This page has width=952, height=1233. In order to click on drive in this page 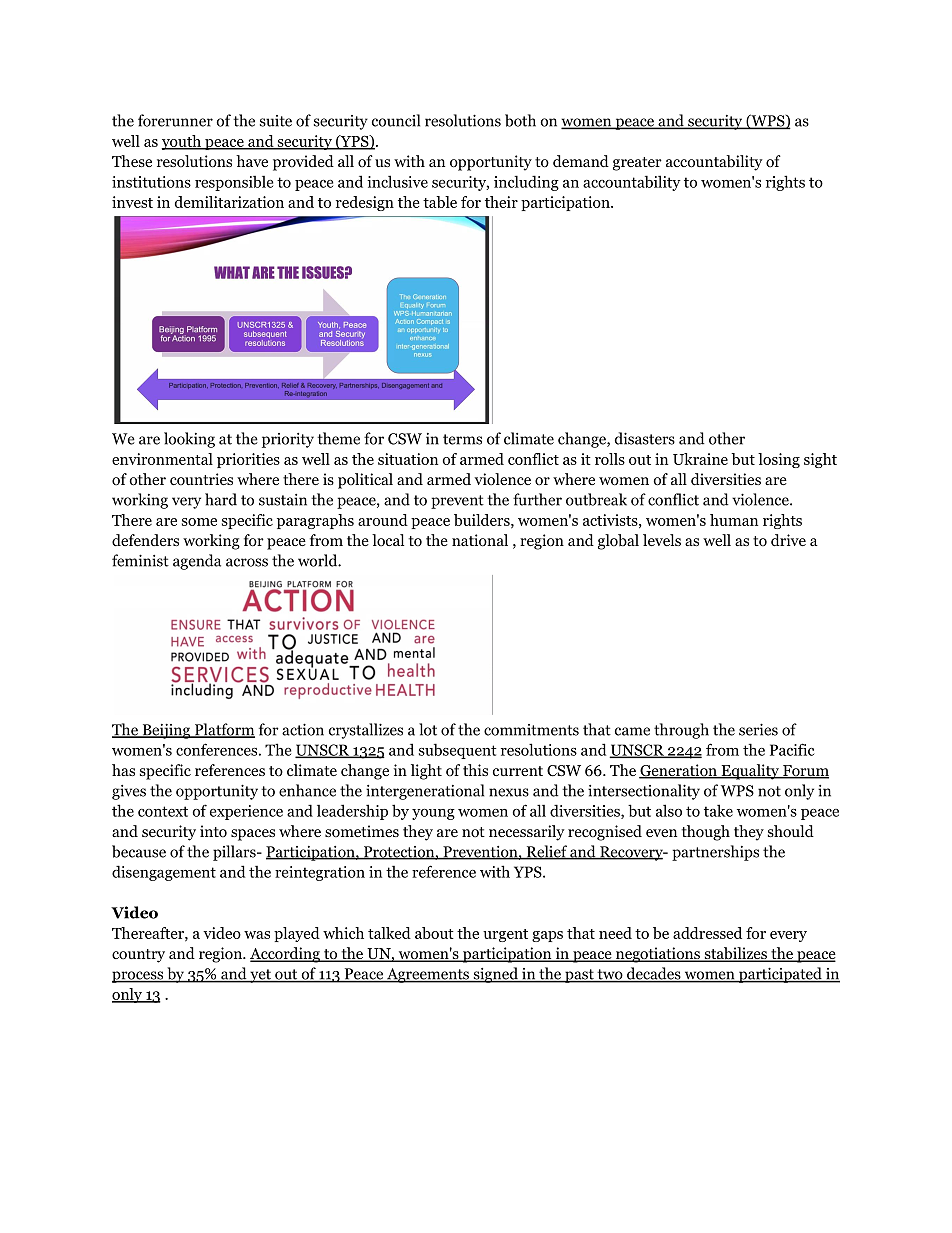, I will do `click(788, 540)`.
